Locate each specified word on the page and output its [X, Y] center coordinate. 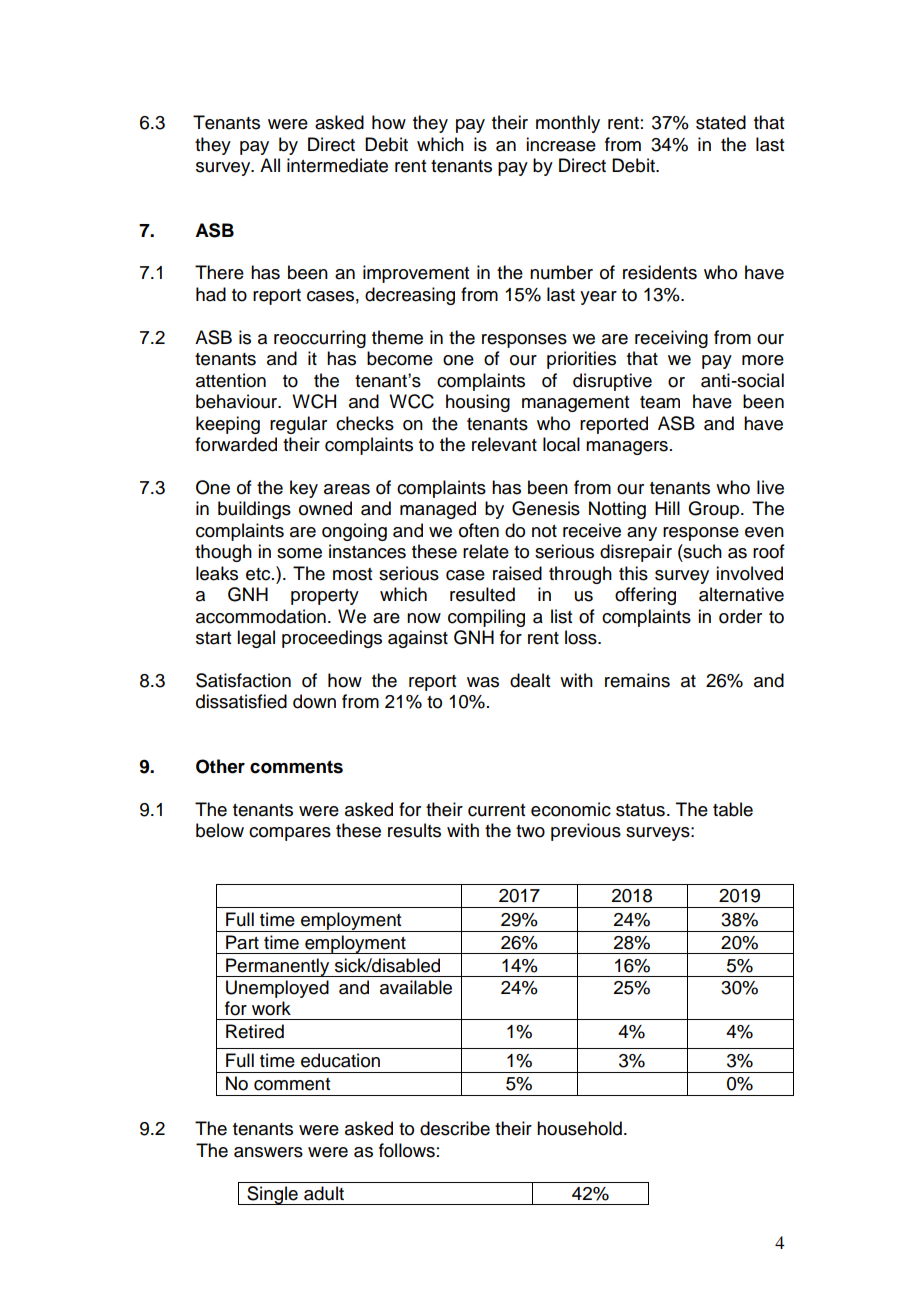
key [304, 489]
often [479, 530]
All [270, 165]
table [733, 809]
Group [715, 510]
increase [561, 144]
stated [721, 122]
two [530, 831]
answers [268, 1152]
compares [290, 834]
